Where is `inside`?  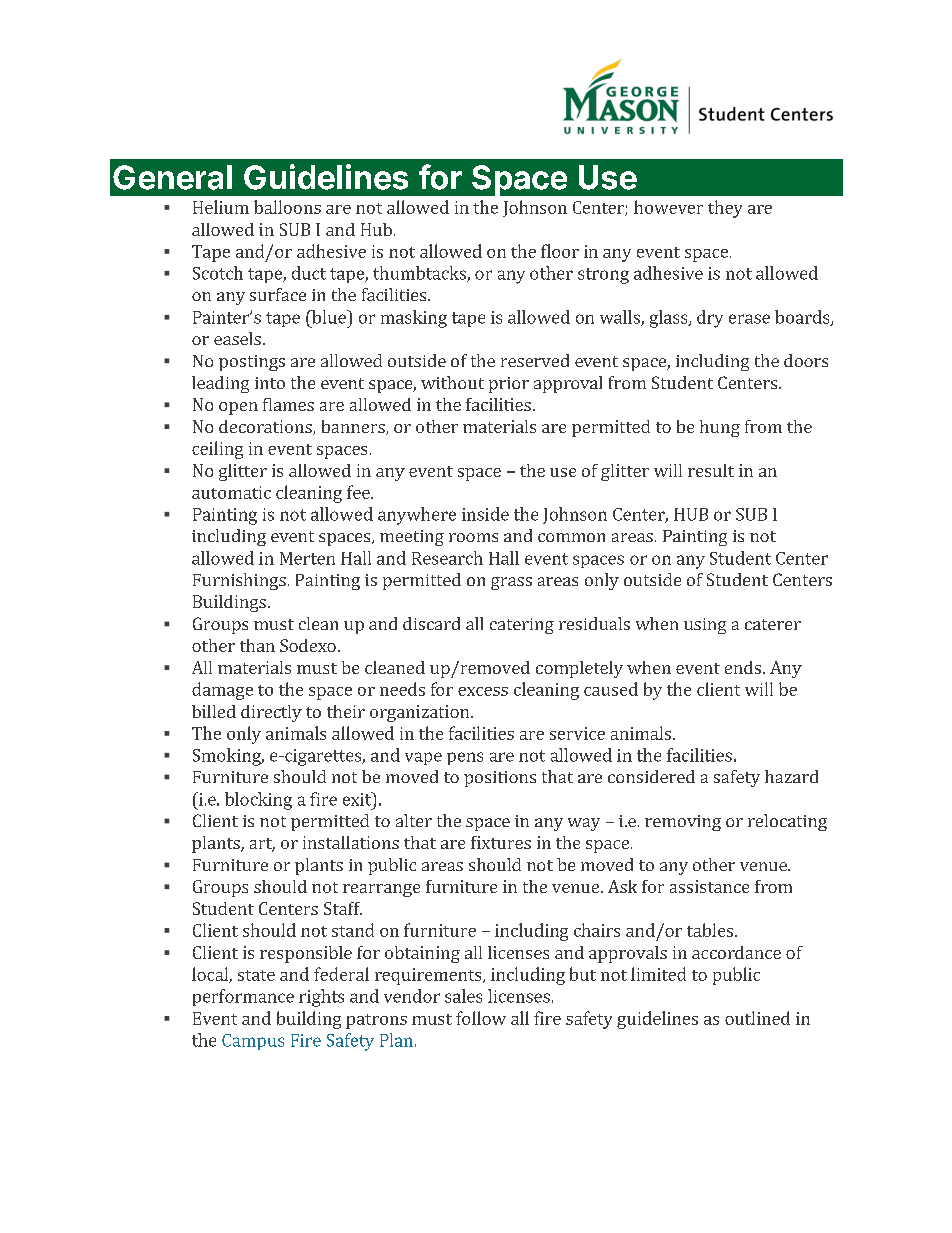
inside is located at coordinates (485, 514).
